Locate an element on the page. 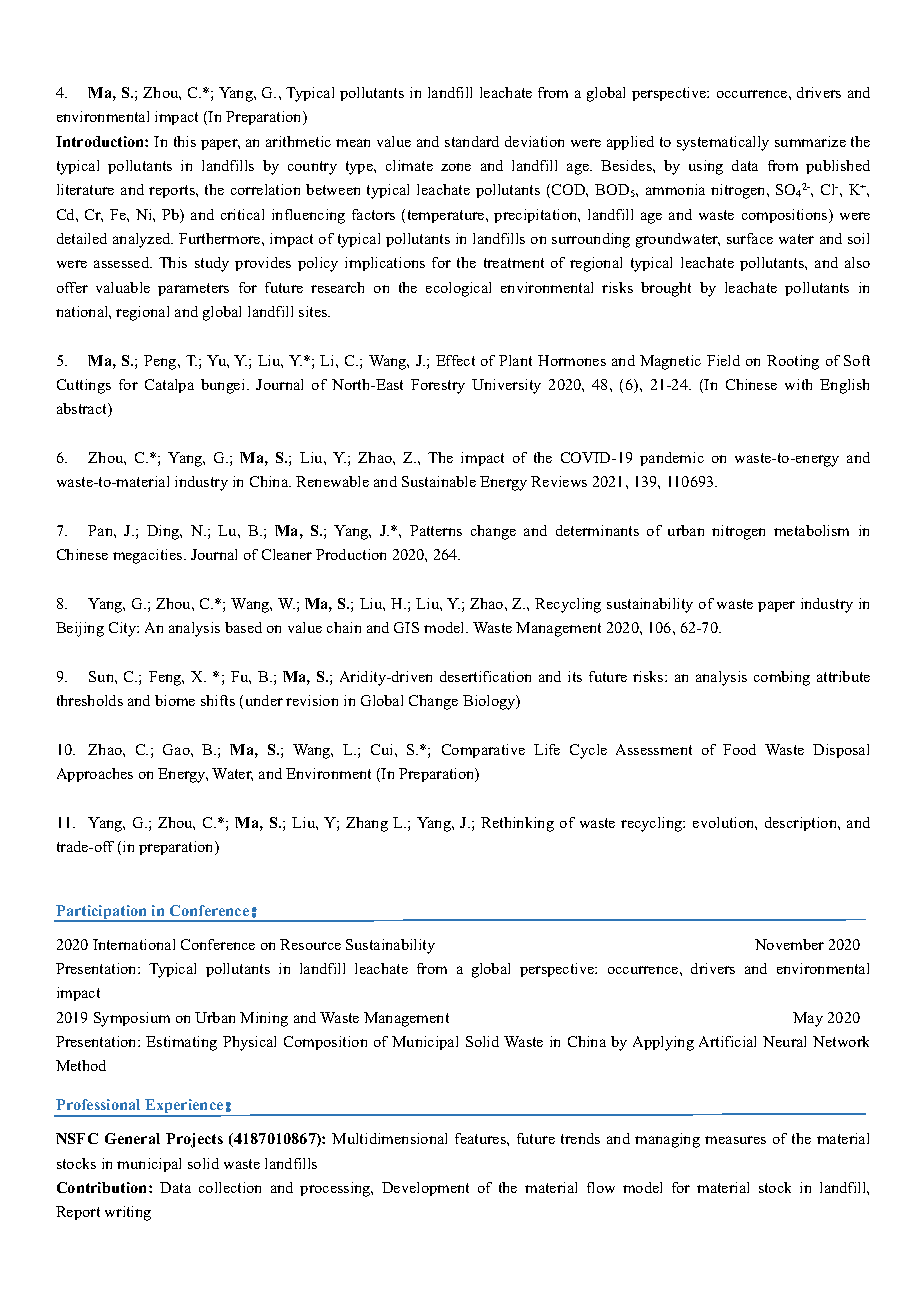  Development is located at coordinates (425, 1189).
